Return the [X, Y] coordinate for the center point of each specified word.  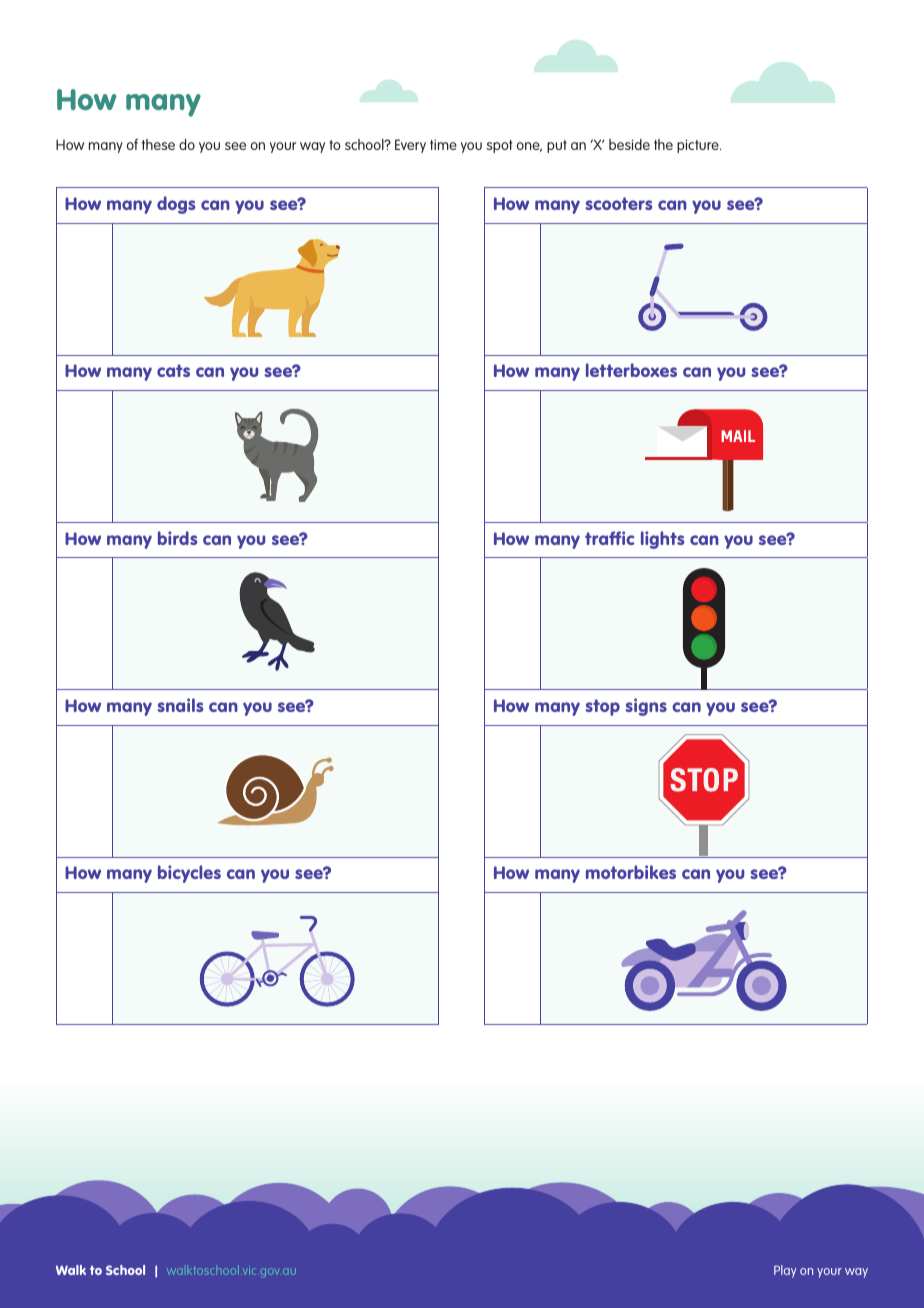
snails [180, 705]
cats [173, 370]
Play [785, 1271]
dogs [176, 205]
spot [499, 146]
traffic [610, 538]
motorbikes [631, 872]
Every [410, 146]
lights [662, 540]
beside [629, 144]
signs [646, 707]
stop [602, 707]
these [158, 144]
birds [177, 538]
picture [699, 146]
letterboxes [631, 370]
